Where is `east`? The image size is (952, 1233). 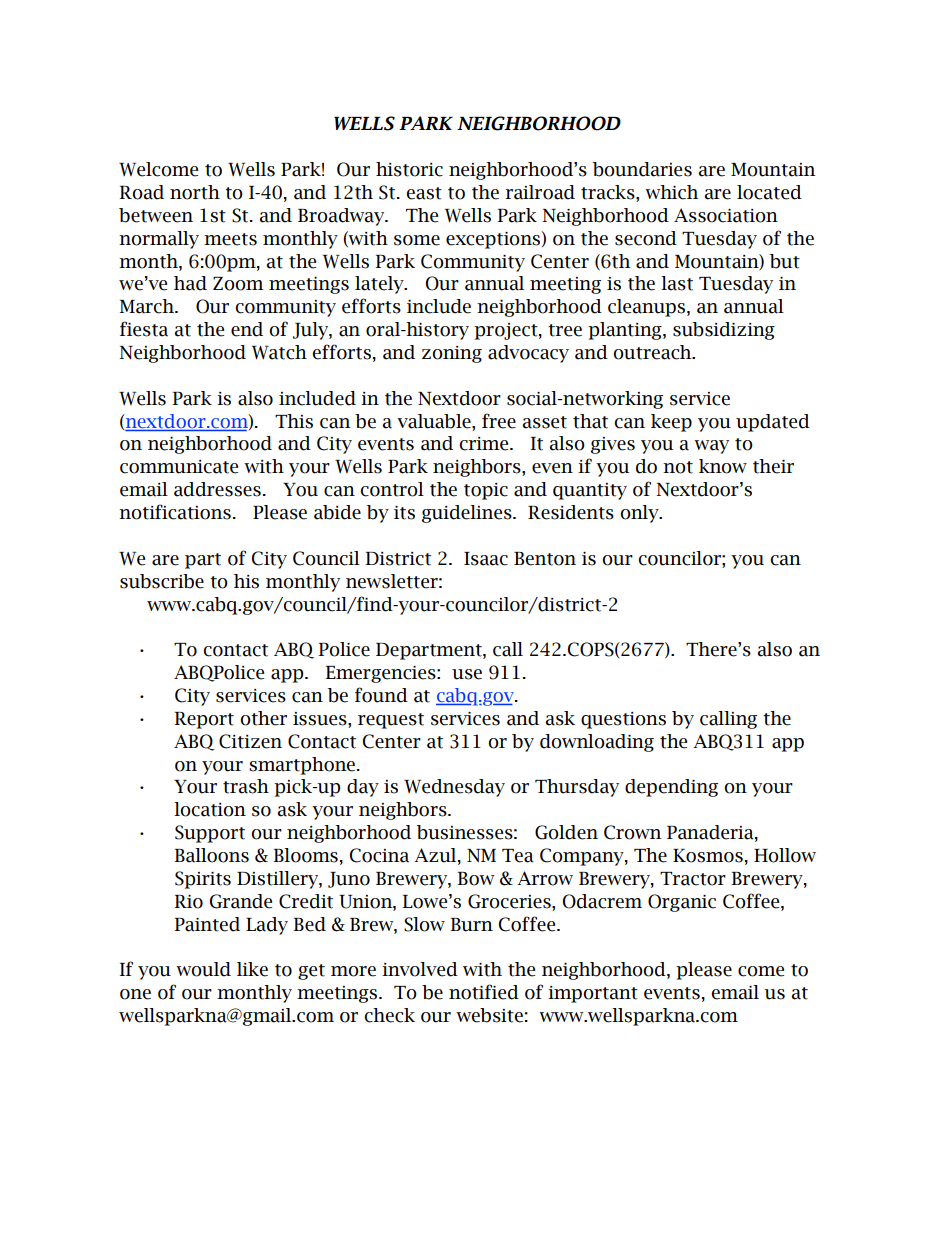 east is located at coordinates (424, 193).
